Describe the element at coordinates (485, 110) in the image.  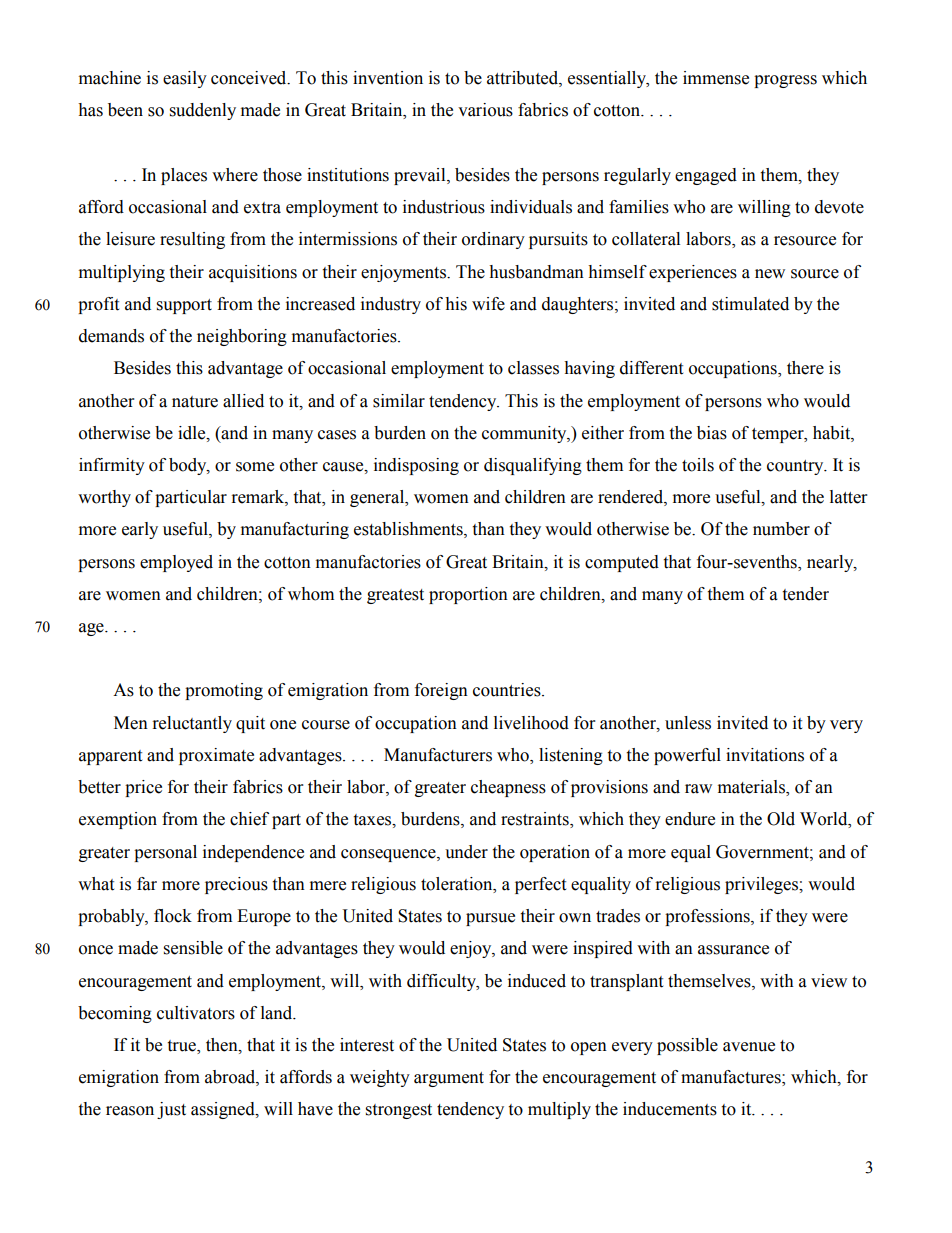
I see `various` at that location.
